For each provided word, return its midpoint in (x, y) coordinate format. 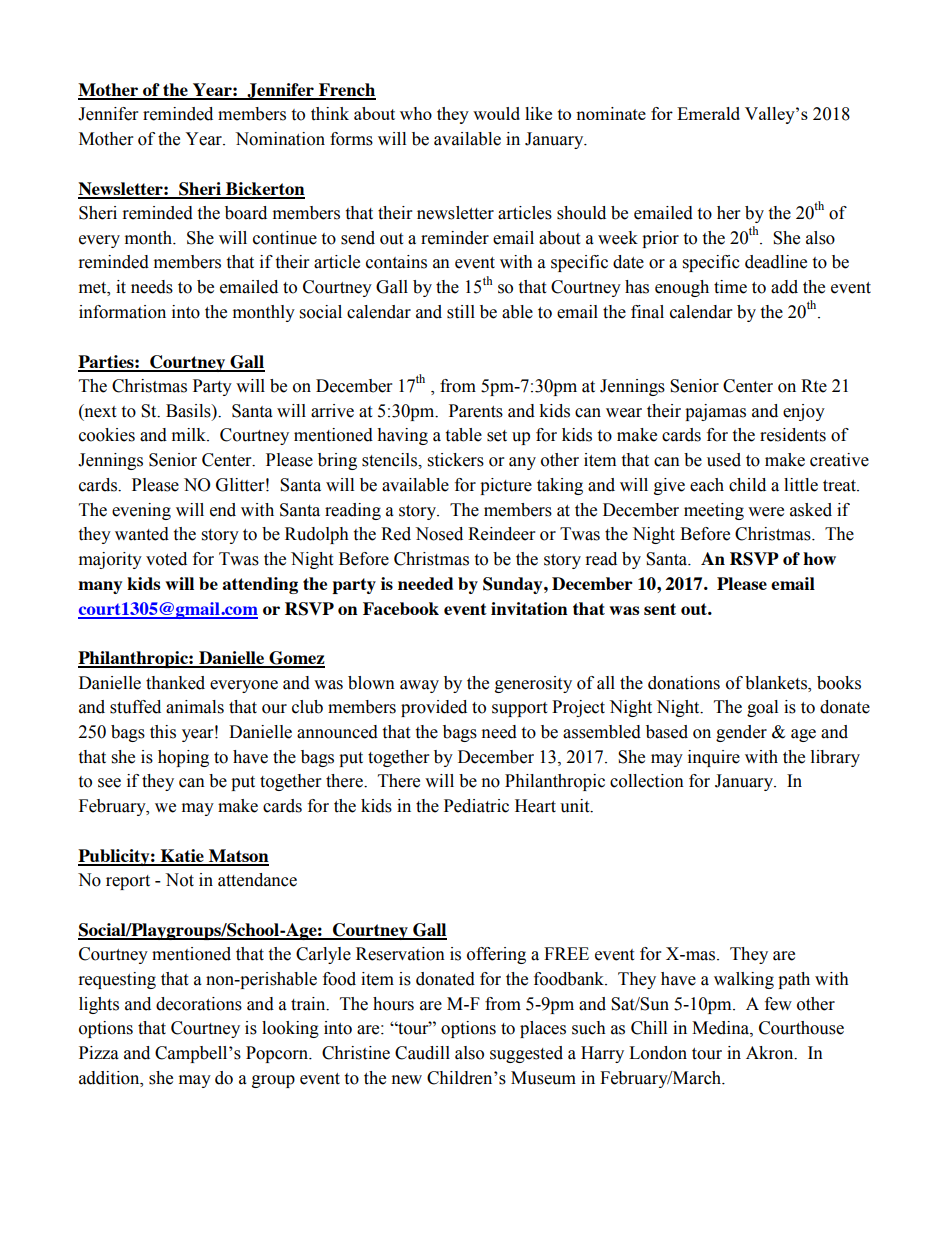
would (496, 113)
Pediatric (476, 806)
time (730, 287)
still (461, 312)
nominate (611, 113)
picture (506, 486)
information (122, 312)
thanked (175, 683)
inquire (714, 758)
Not (179, 880)
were (766, 512)
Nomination (280, 139)
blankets (777, 683)
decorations (199, 1004)
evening (141, 511)
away (419, 686)
